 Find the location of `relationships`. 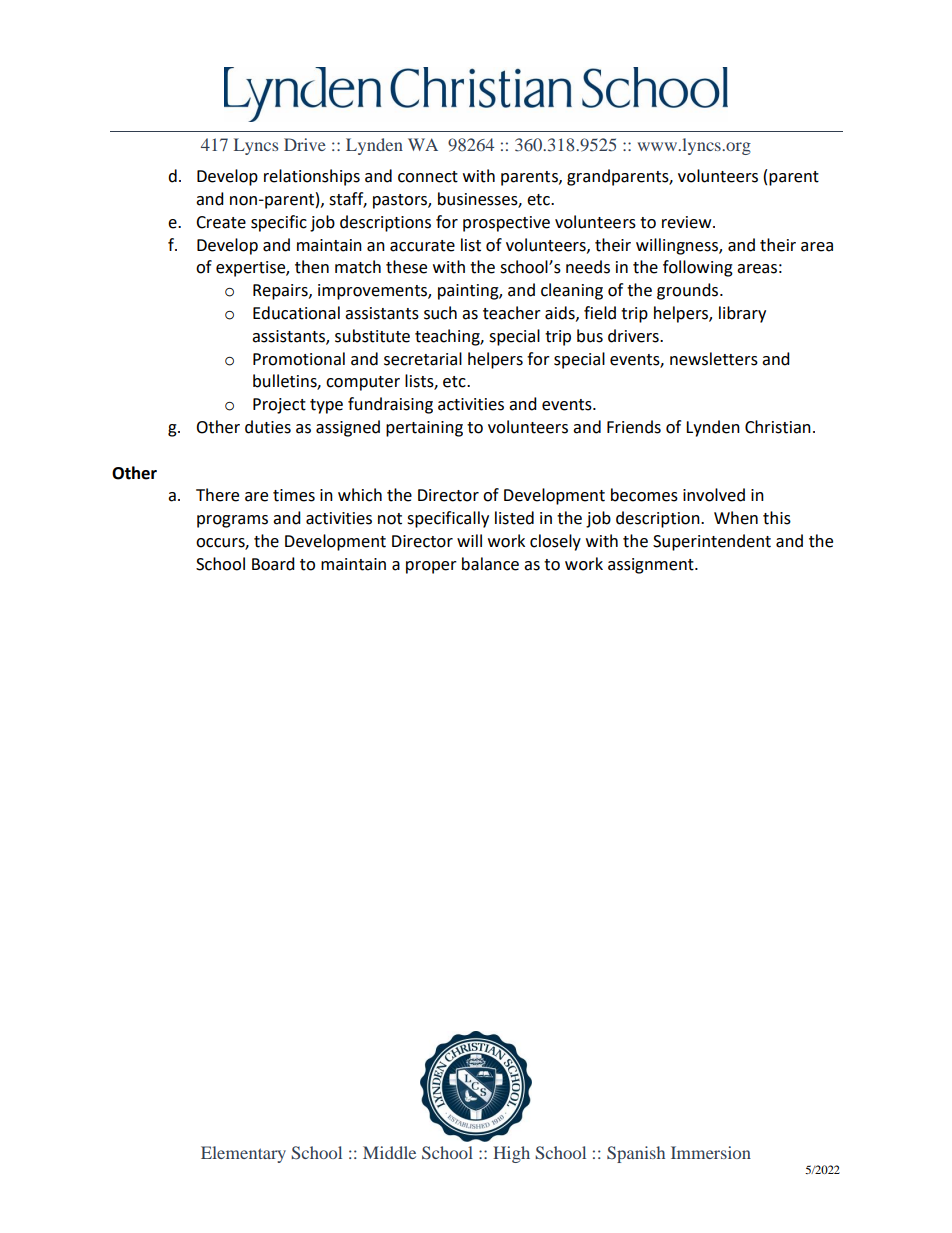

relationships is located at coordinates (312, 177).
